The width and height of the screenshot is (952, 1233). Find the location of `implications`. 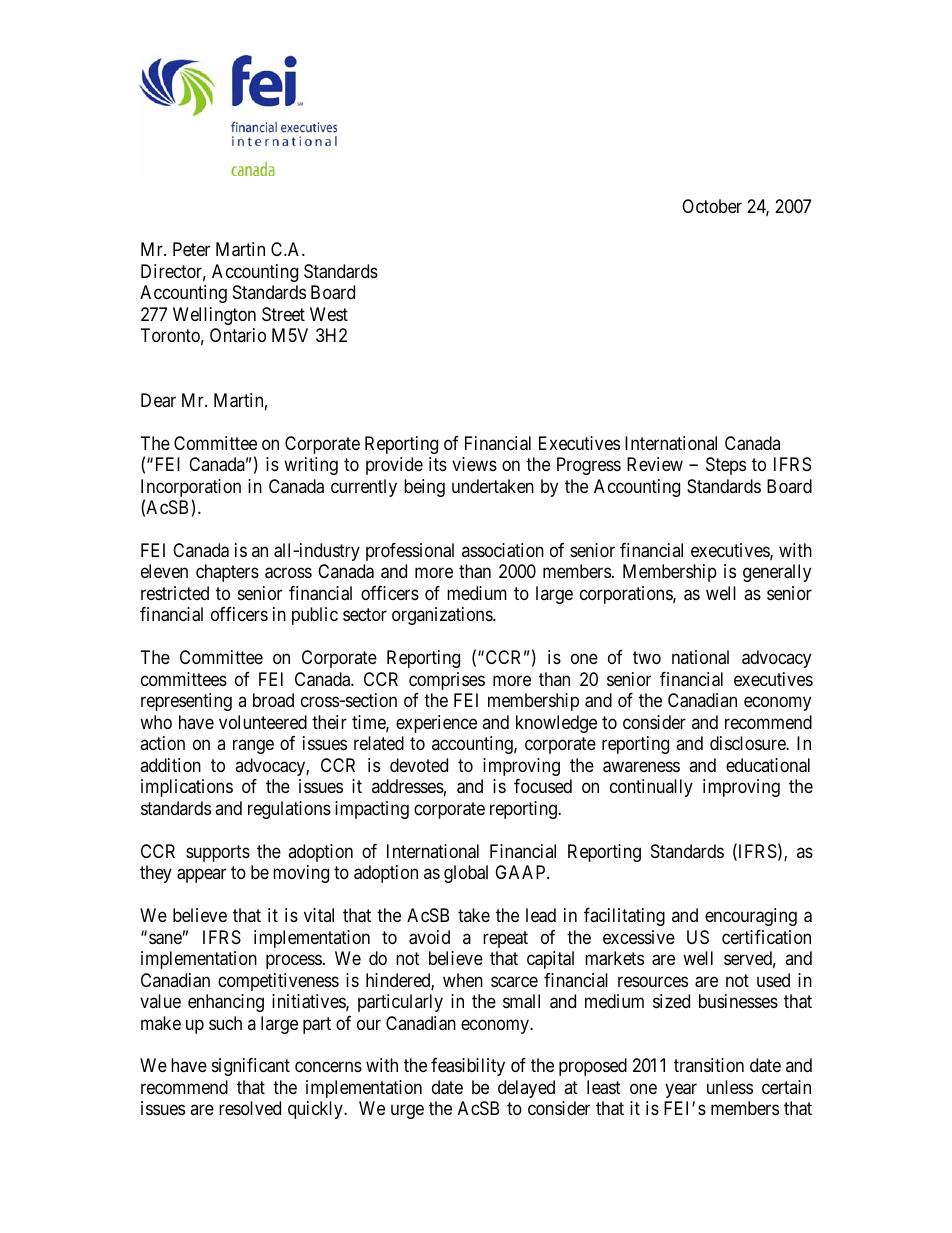

implications is located at coordinates (187, 788).
